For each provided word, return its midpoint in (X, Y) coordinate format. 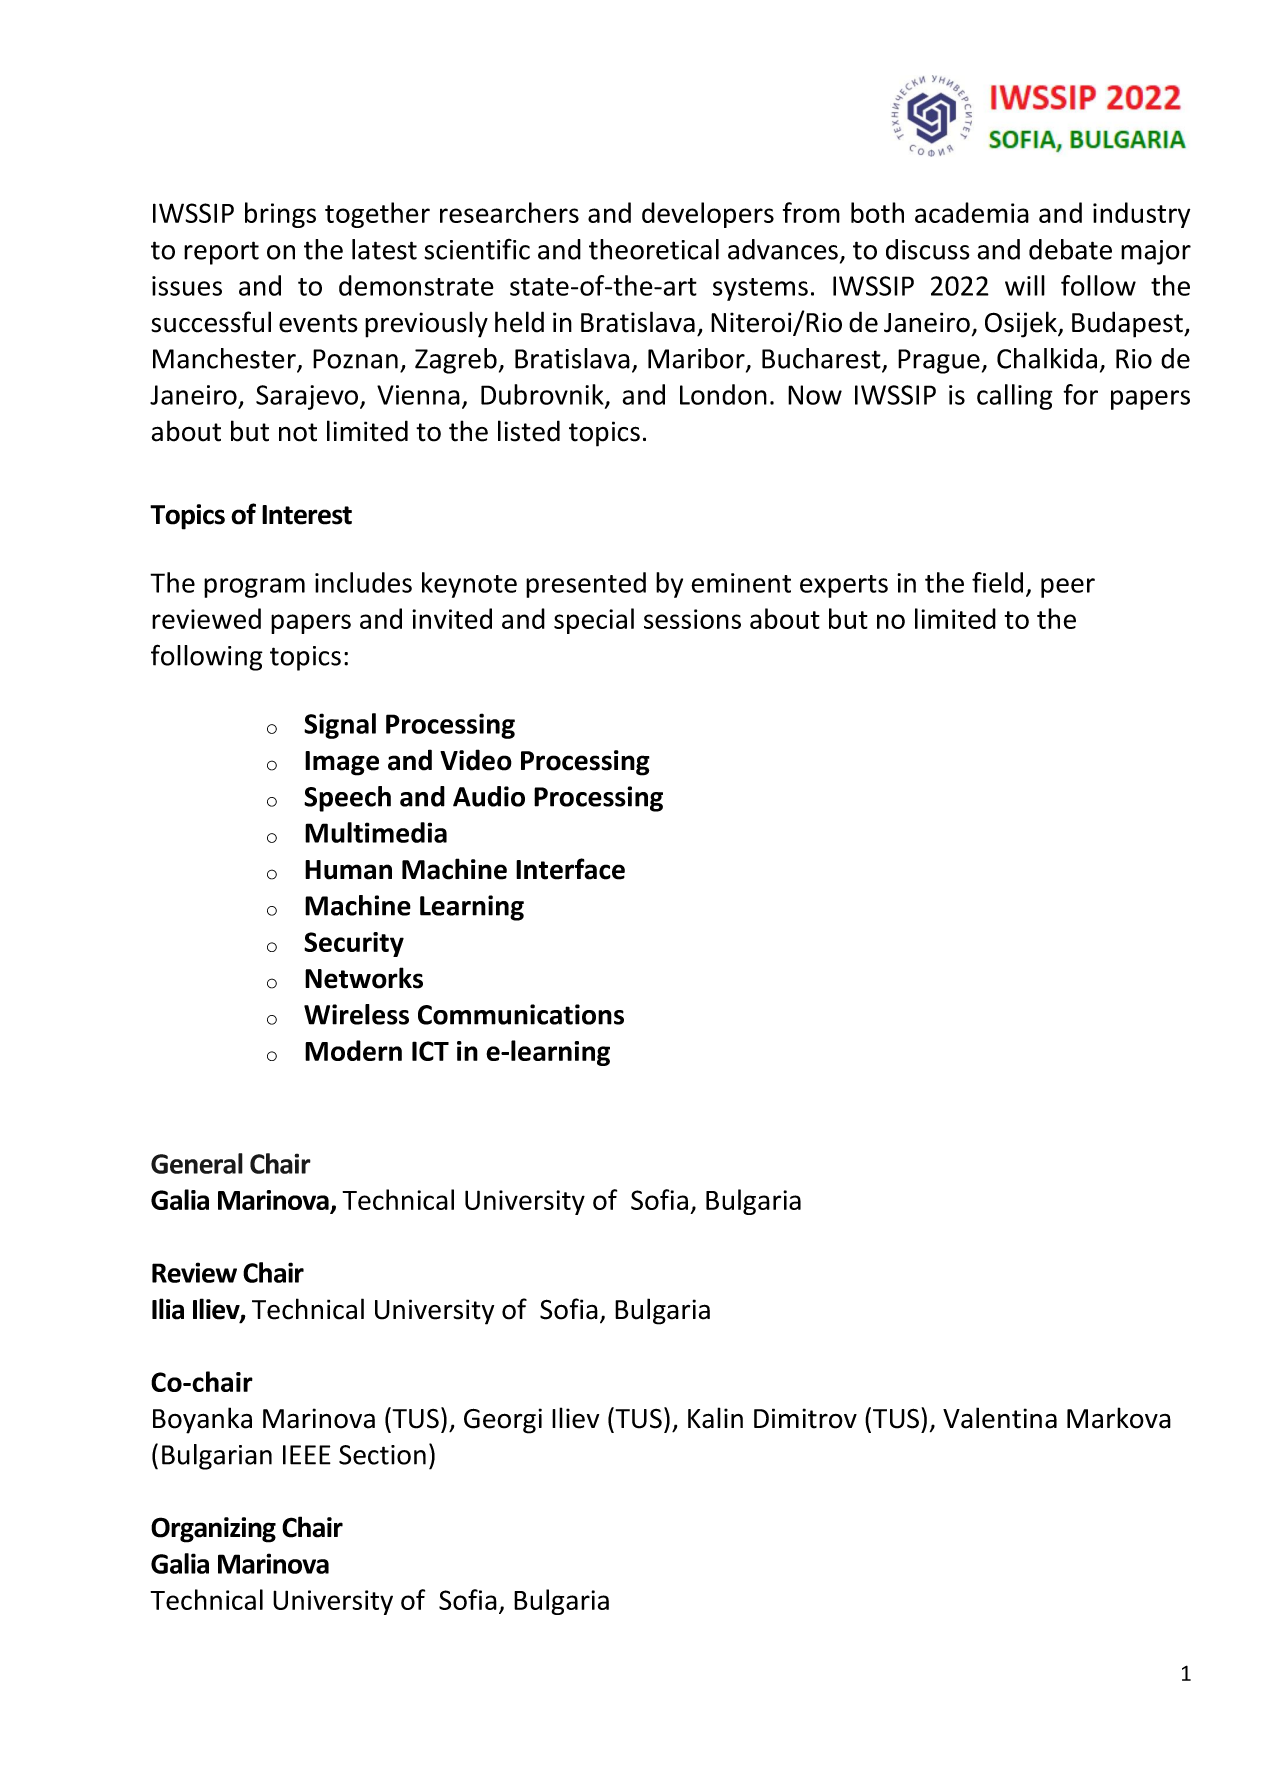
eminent (741, 583)
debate (1070, 249)
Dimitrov (805, 1418)
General (197, 1163)
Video (476, 760)
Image (342, 763)
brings (280, 215)
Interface (570, 869)
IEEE (307, 1455)
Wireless (356, 1014)
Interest (307, 515)
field (997, 582)
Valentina (1000, 1418)
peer (1068, 588)
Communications (521, 1014)
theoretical (654, 249)
